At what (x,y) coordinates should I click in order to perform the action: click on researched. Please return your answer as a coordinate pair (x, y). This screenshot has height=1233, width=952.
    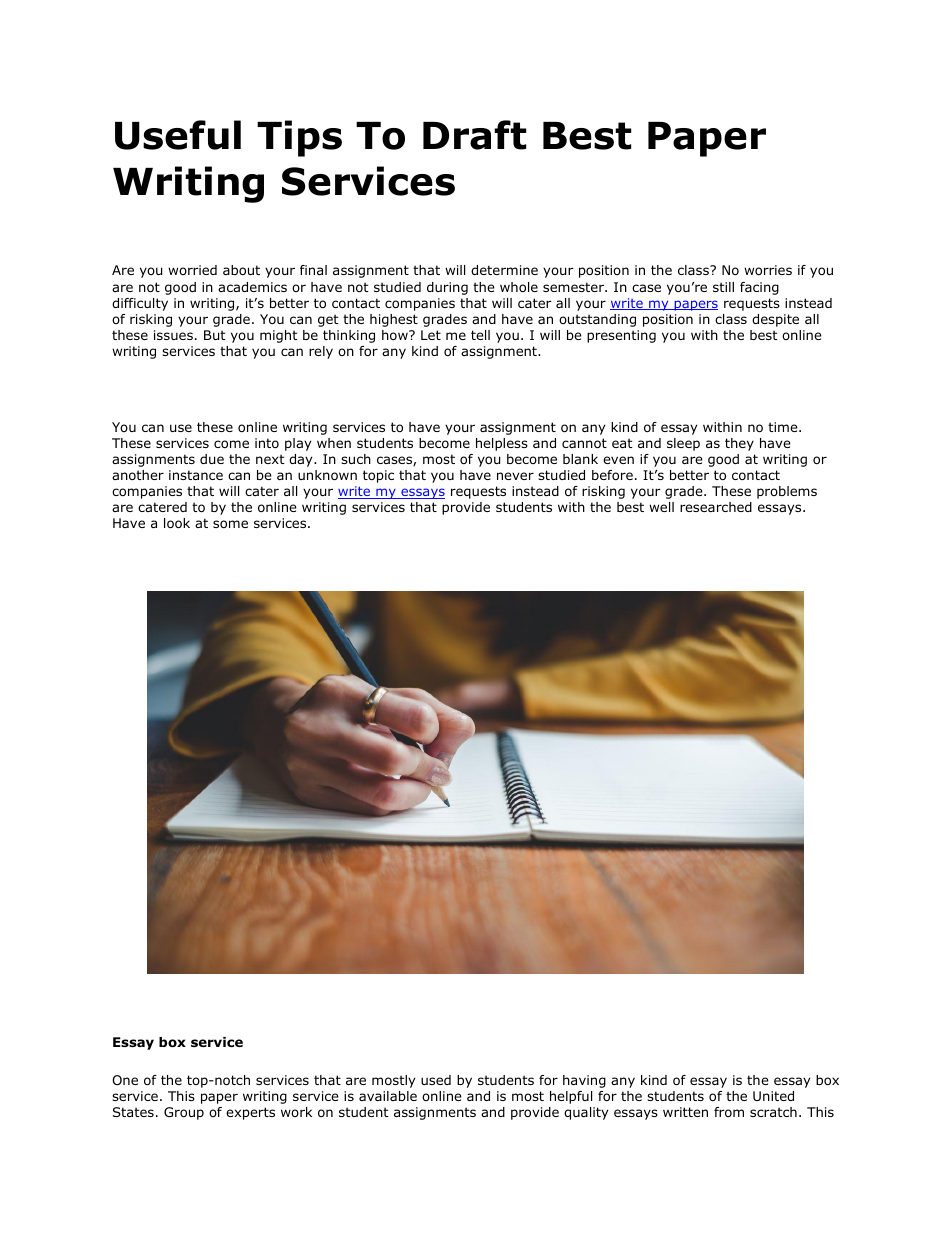
    Looking at the image, I should click on (716, 507).
